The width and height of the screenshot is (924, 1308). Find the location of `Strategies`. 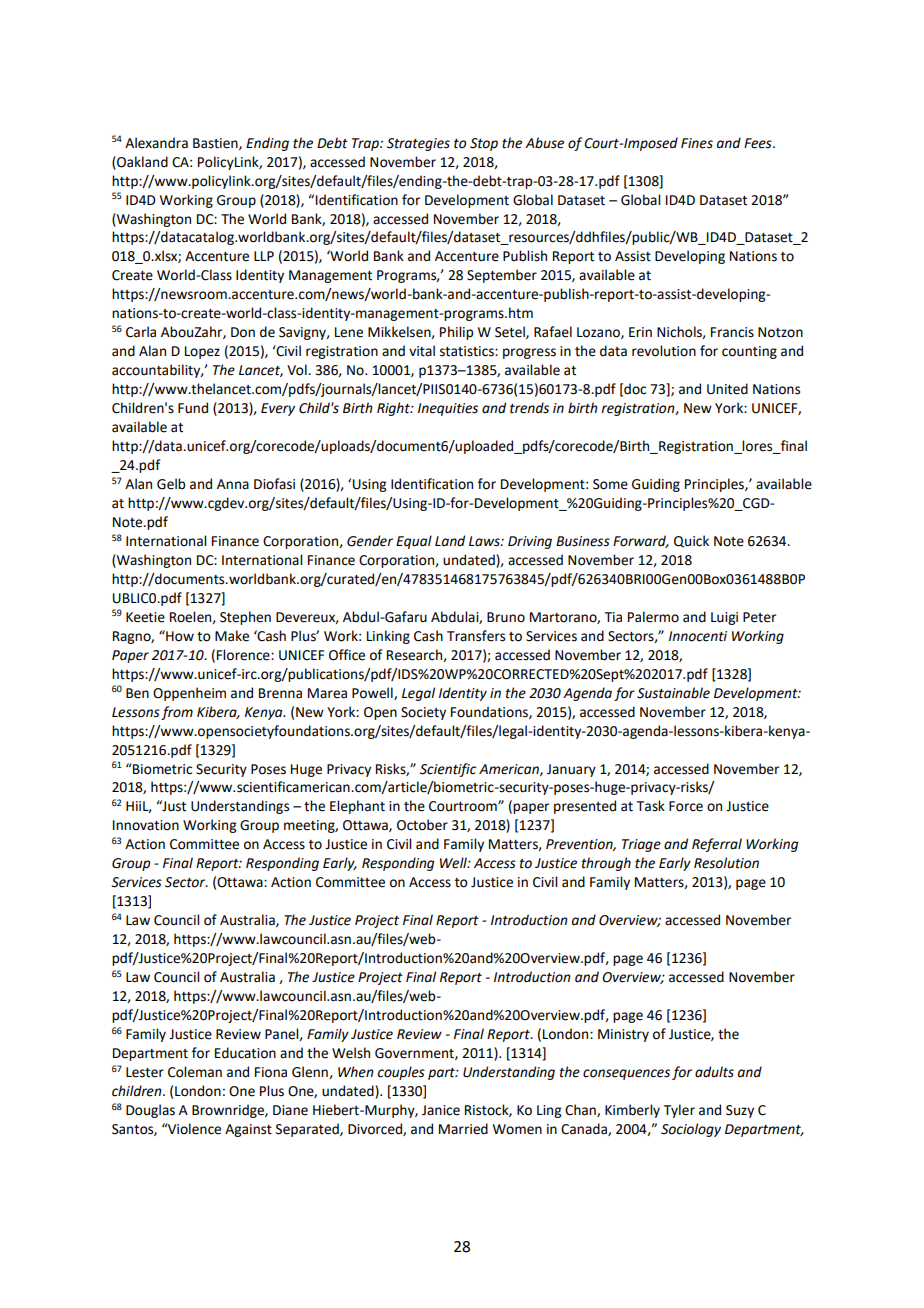

Strategies is located at coordinates (418, 144).
